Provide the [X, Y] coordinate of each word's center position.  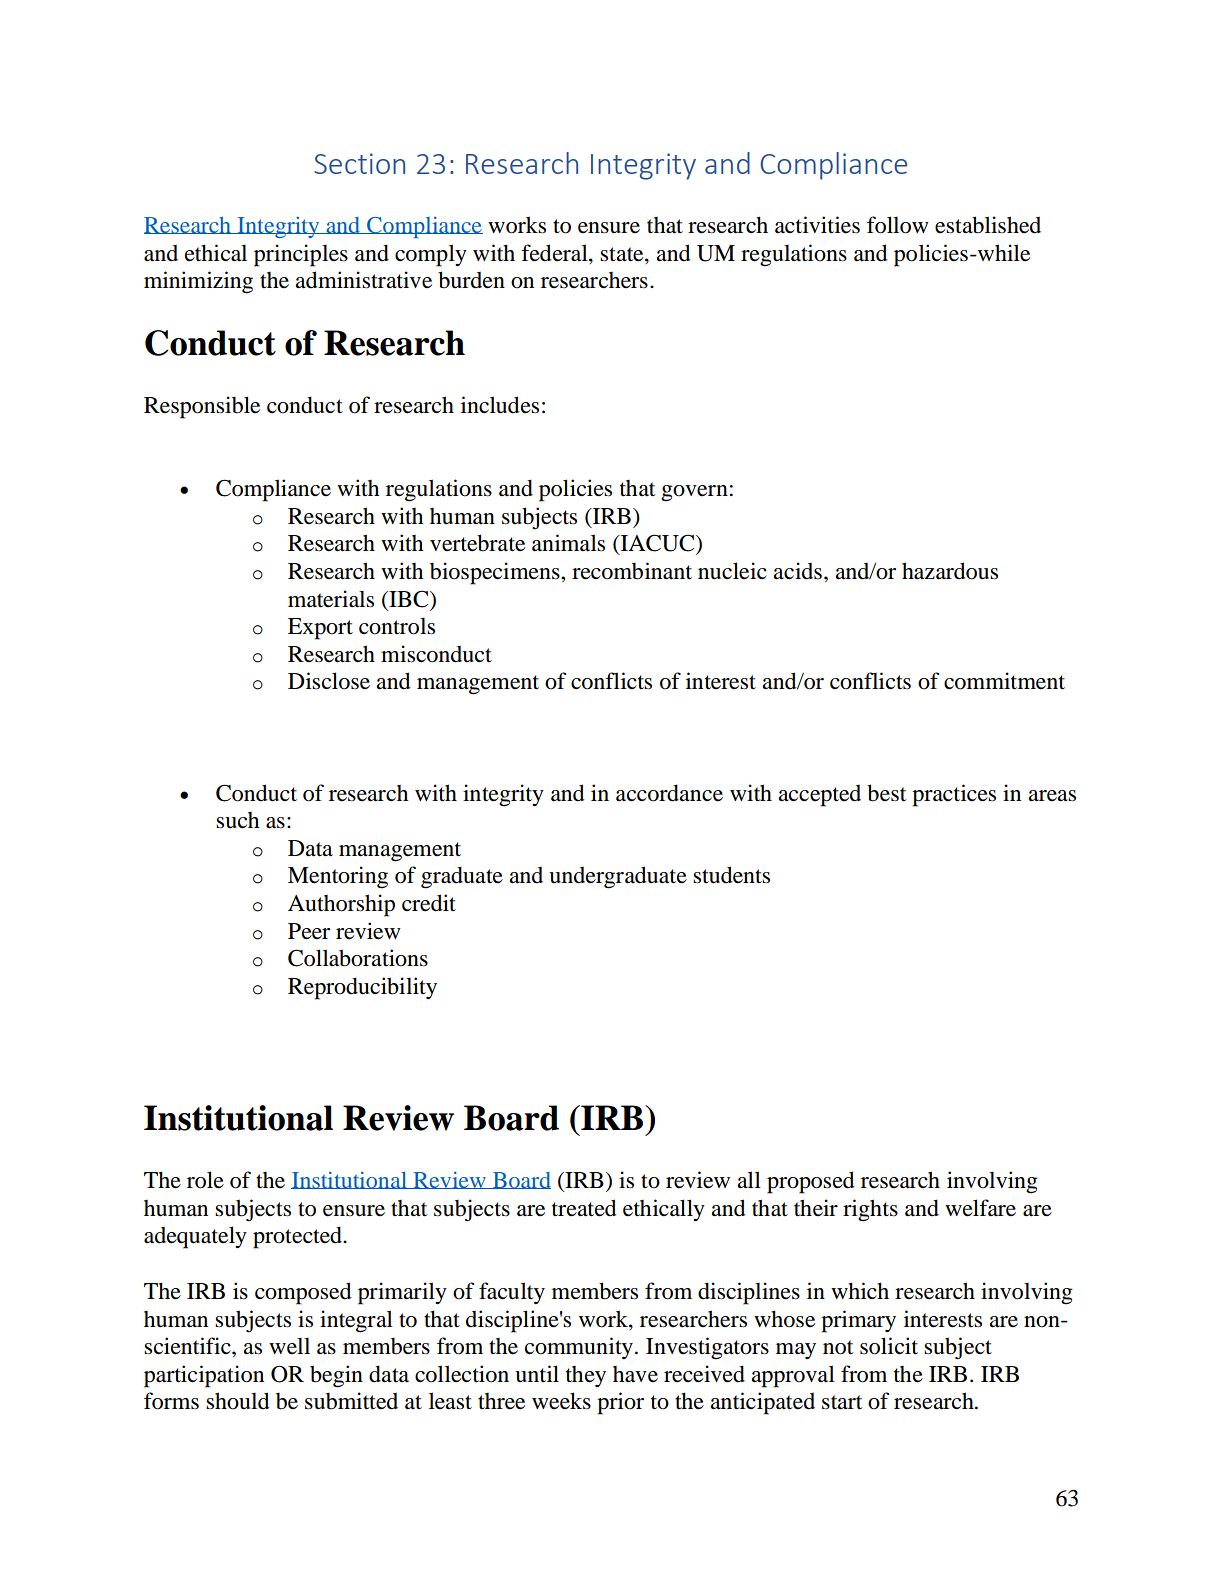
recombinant [632, 571]
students [731, 875]
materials [331, 599]
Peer [309, 931]
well [289, 1346]
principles [301, 255]
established [988, 225]
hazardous [950, 571]
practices [954, 795]
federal [555, 254]
